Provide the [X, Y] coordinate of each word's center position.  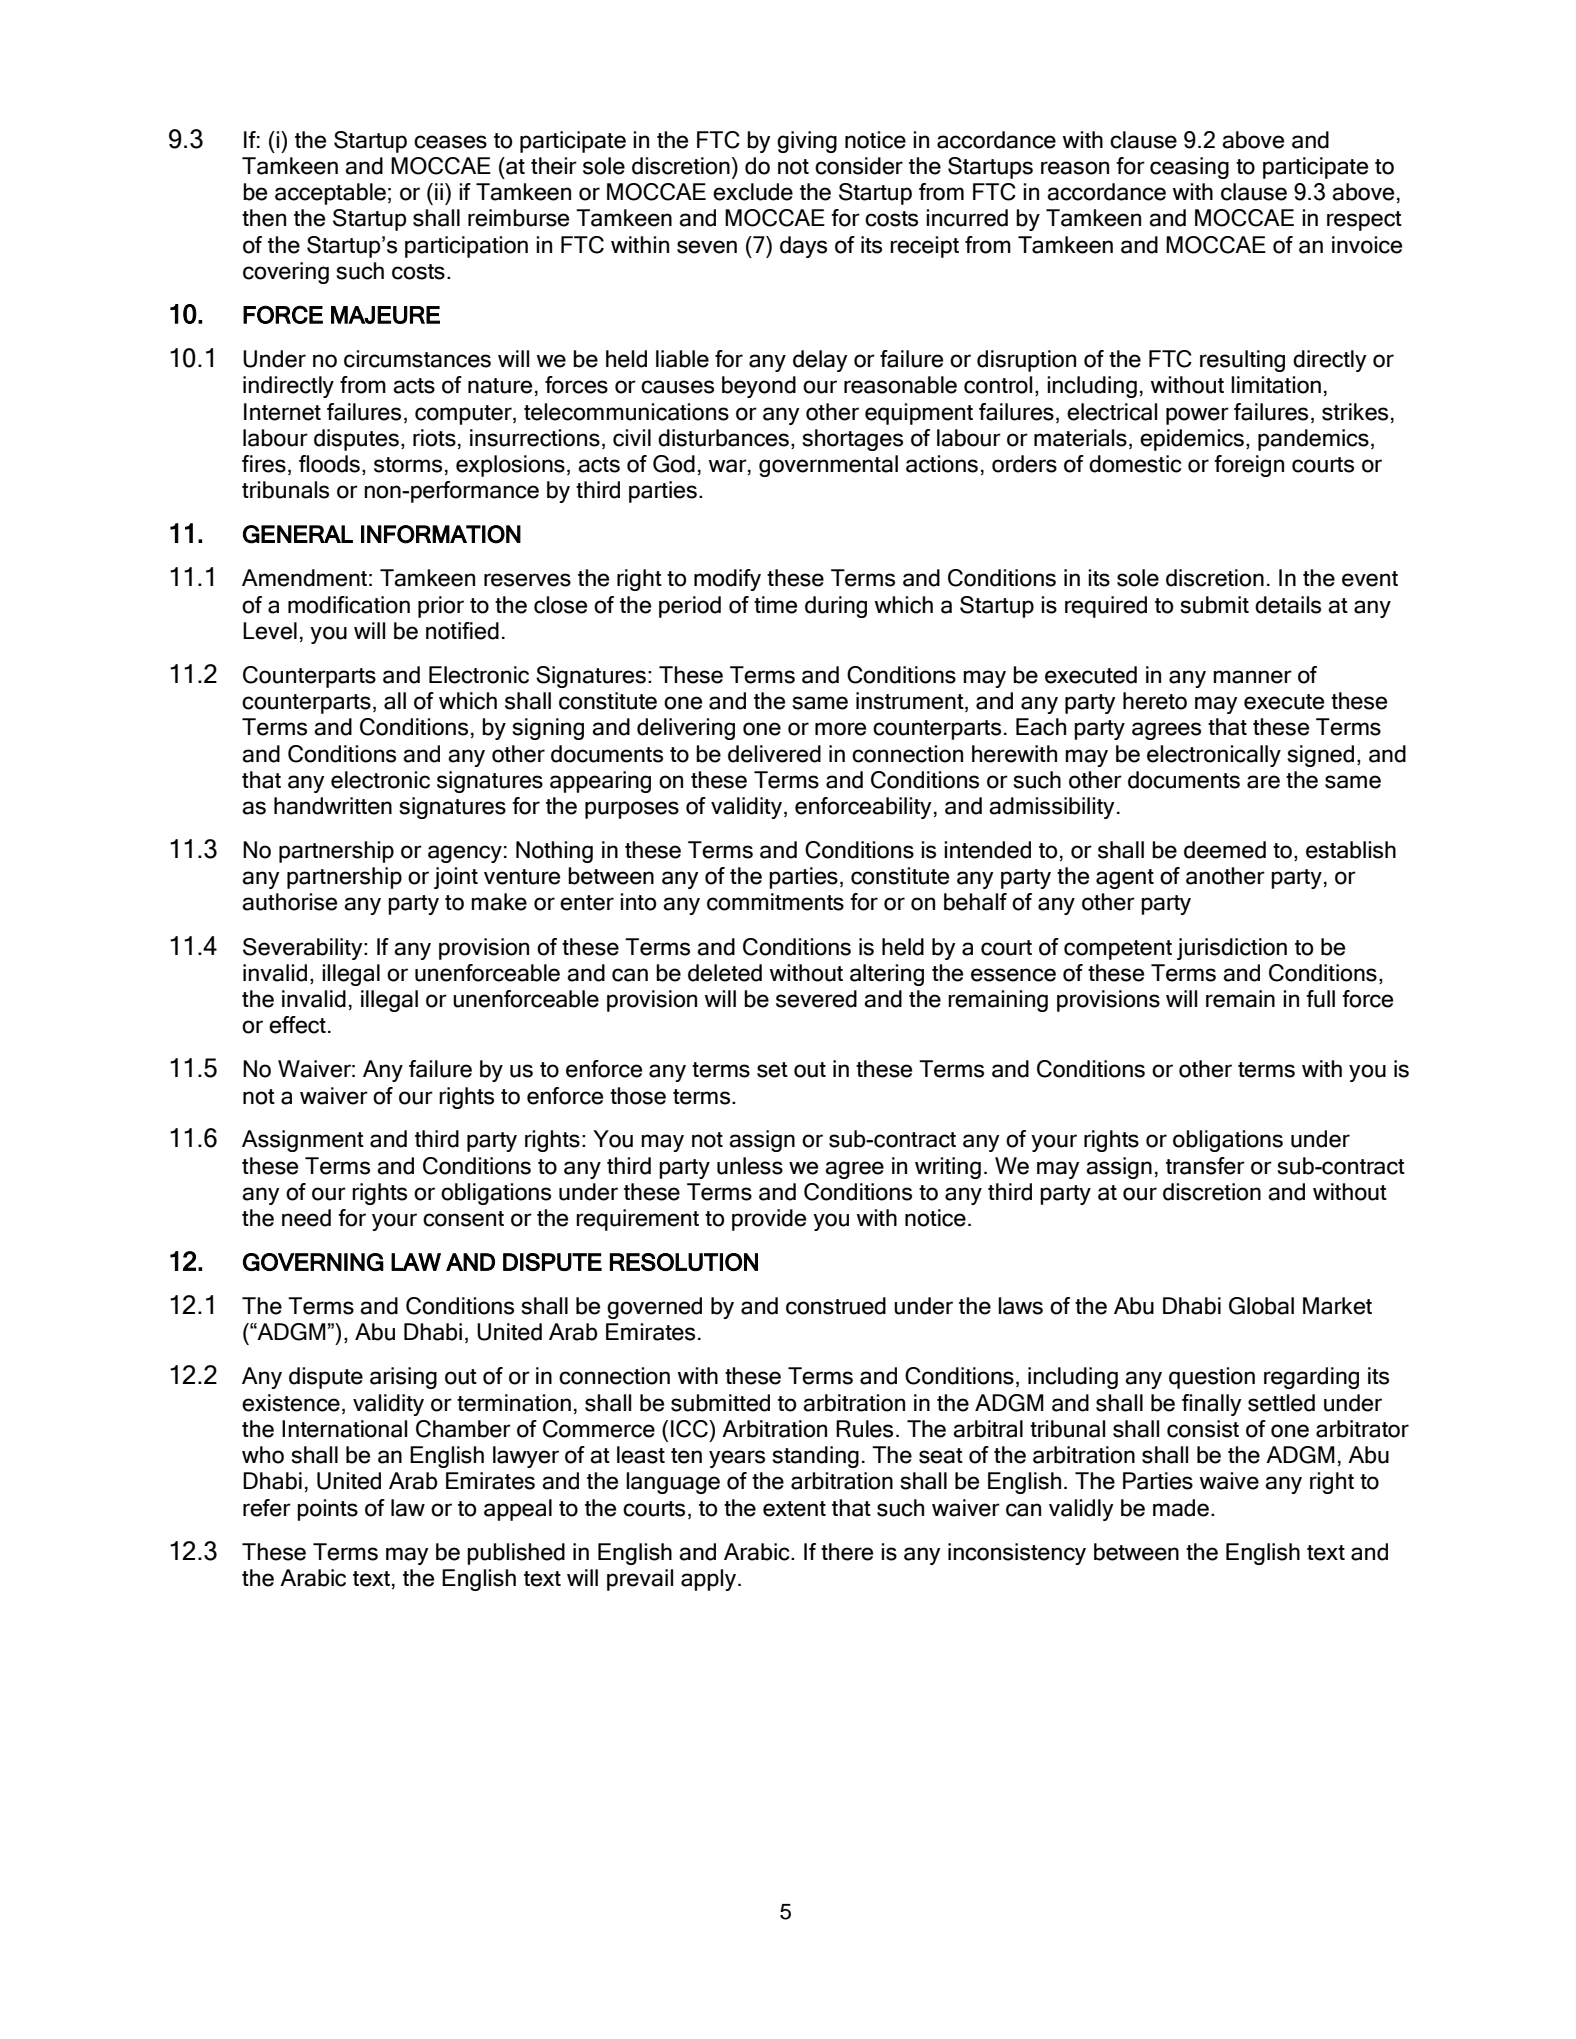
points [327, 1510]
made [1182, 1508]
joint [456, 878]
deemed [1225, 850]
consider [859, 166]
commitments [775, 902]
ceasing [1189, 168]
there [847, 1552]
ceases [450, 142]
